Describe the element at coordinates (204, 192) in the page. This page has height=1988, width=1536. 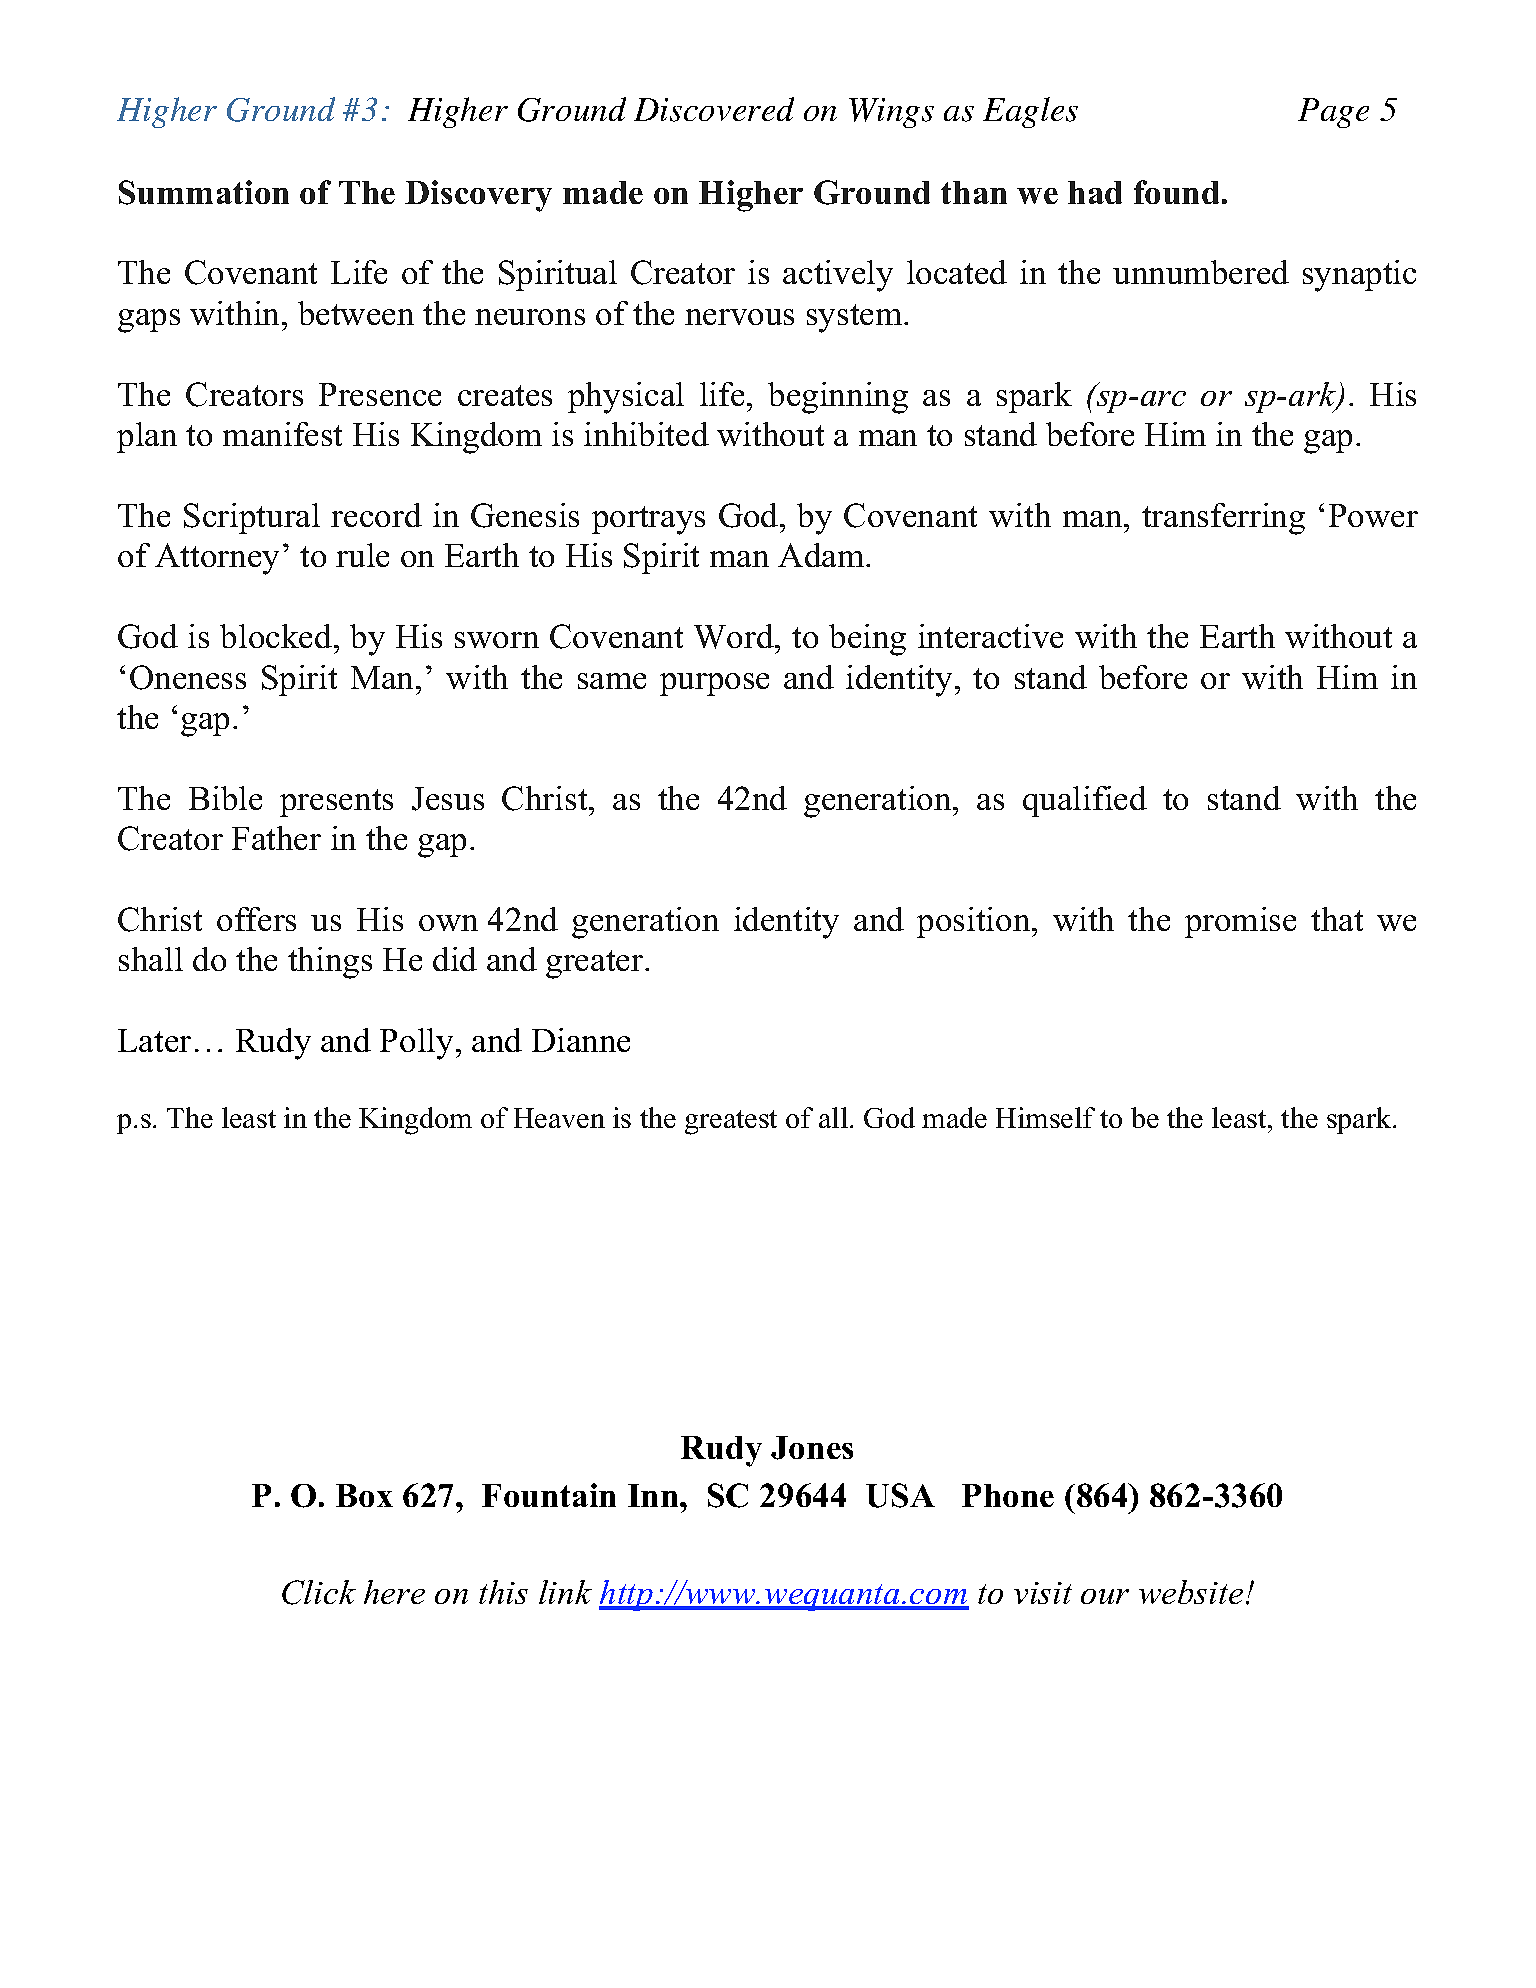
I see `Summation` at that location.
